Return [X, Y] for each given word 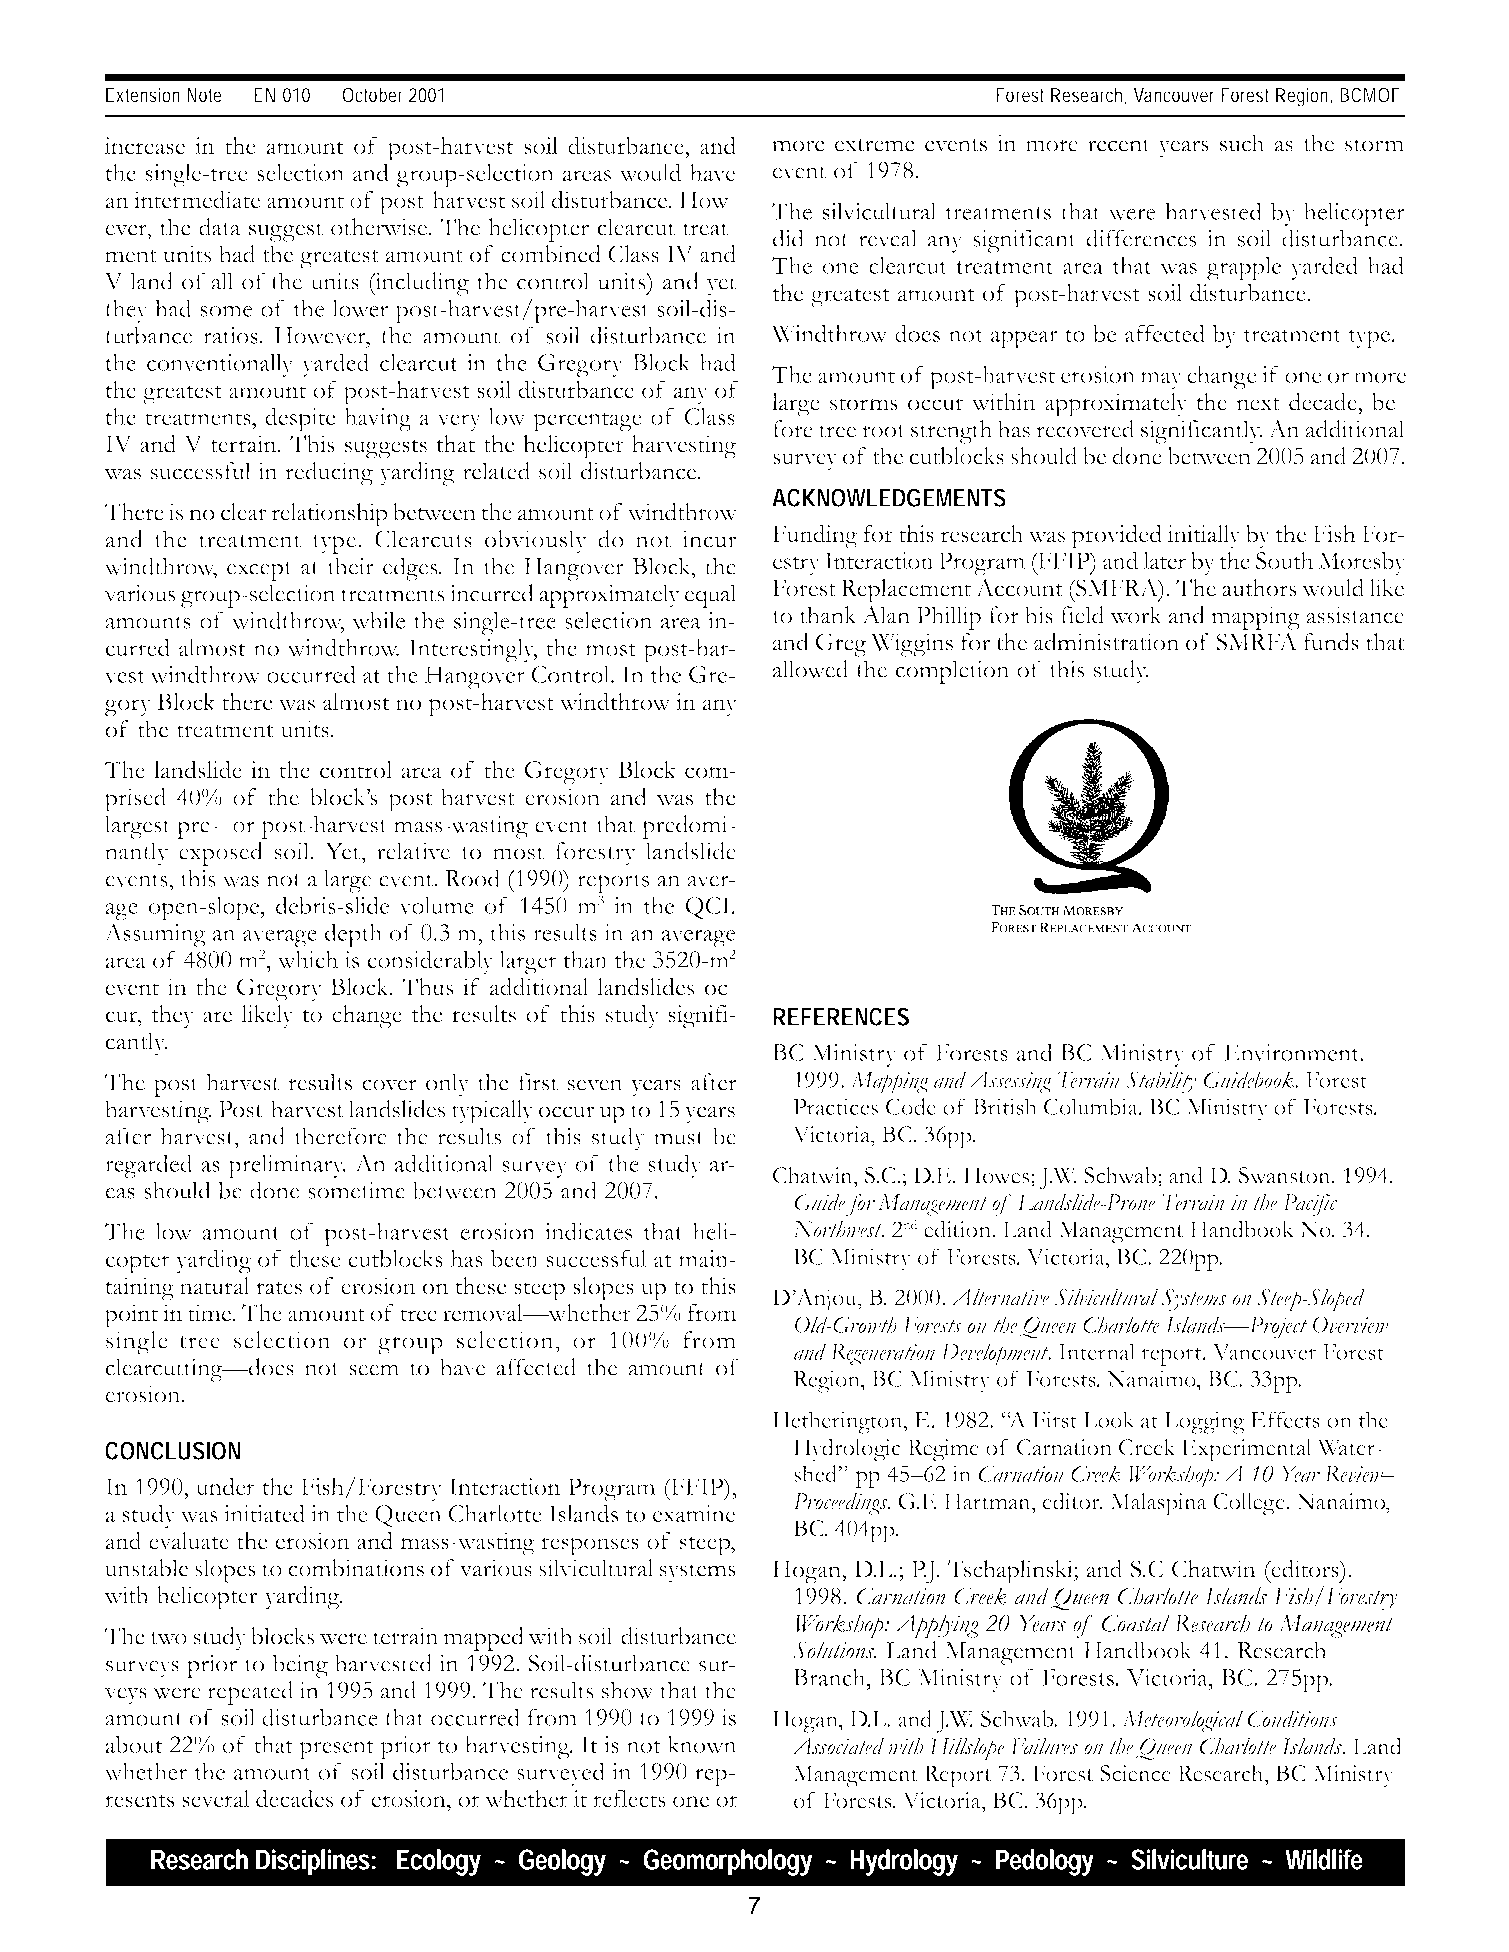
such [1242, 143]
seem [374, 1370]
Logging [1204, 1422]
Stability [1161, 1082]
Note [204, 95]
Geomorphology [728, 1862]
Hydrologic [847, 1450]
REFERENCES [841, 1016]
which [308, 960]
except [259, 571]
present [337, 1750]
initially [1204, 536]
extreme [875, 145]
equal [710, 596]
